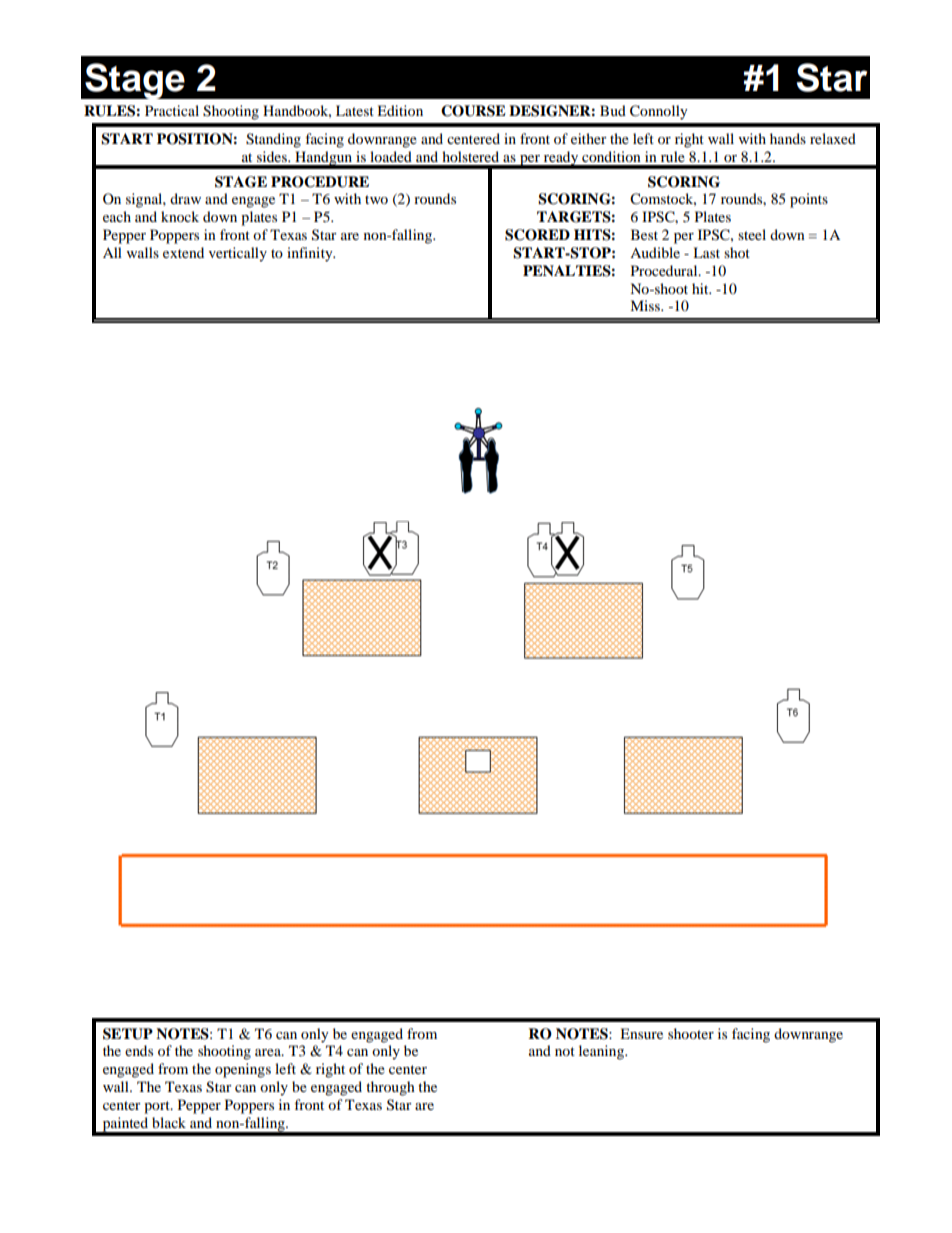 The image size is (952, 1233). What do you see at coordinates (158, 1107) in the page?
I see `port` at bounding box center [158, 1107].
